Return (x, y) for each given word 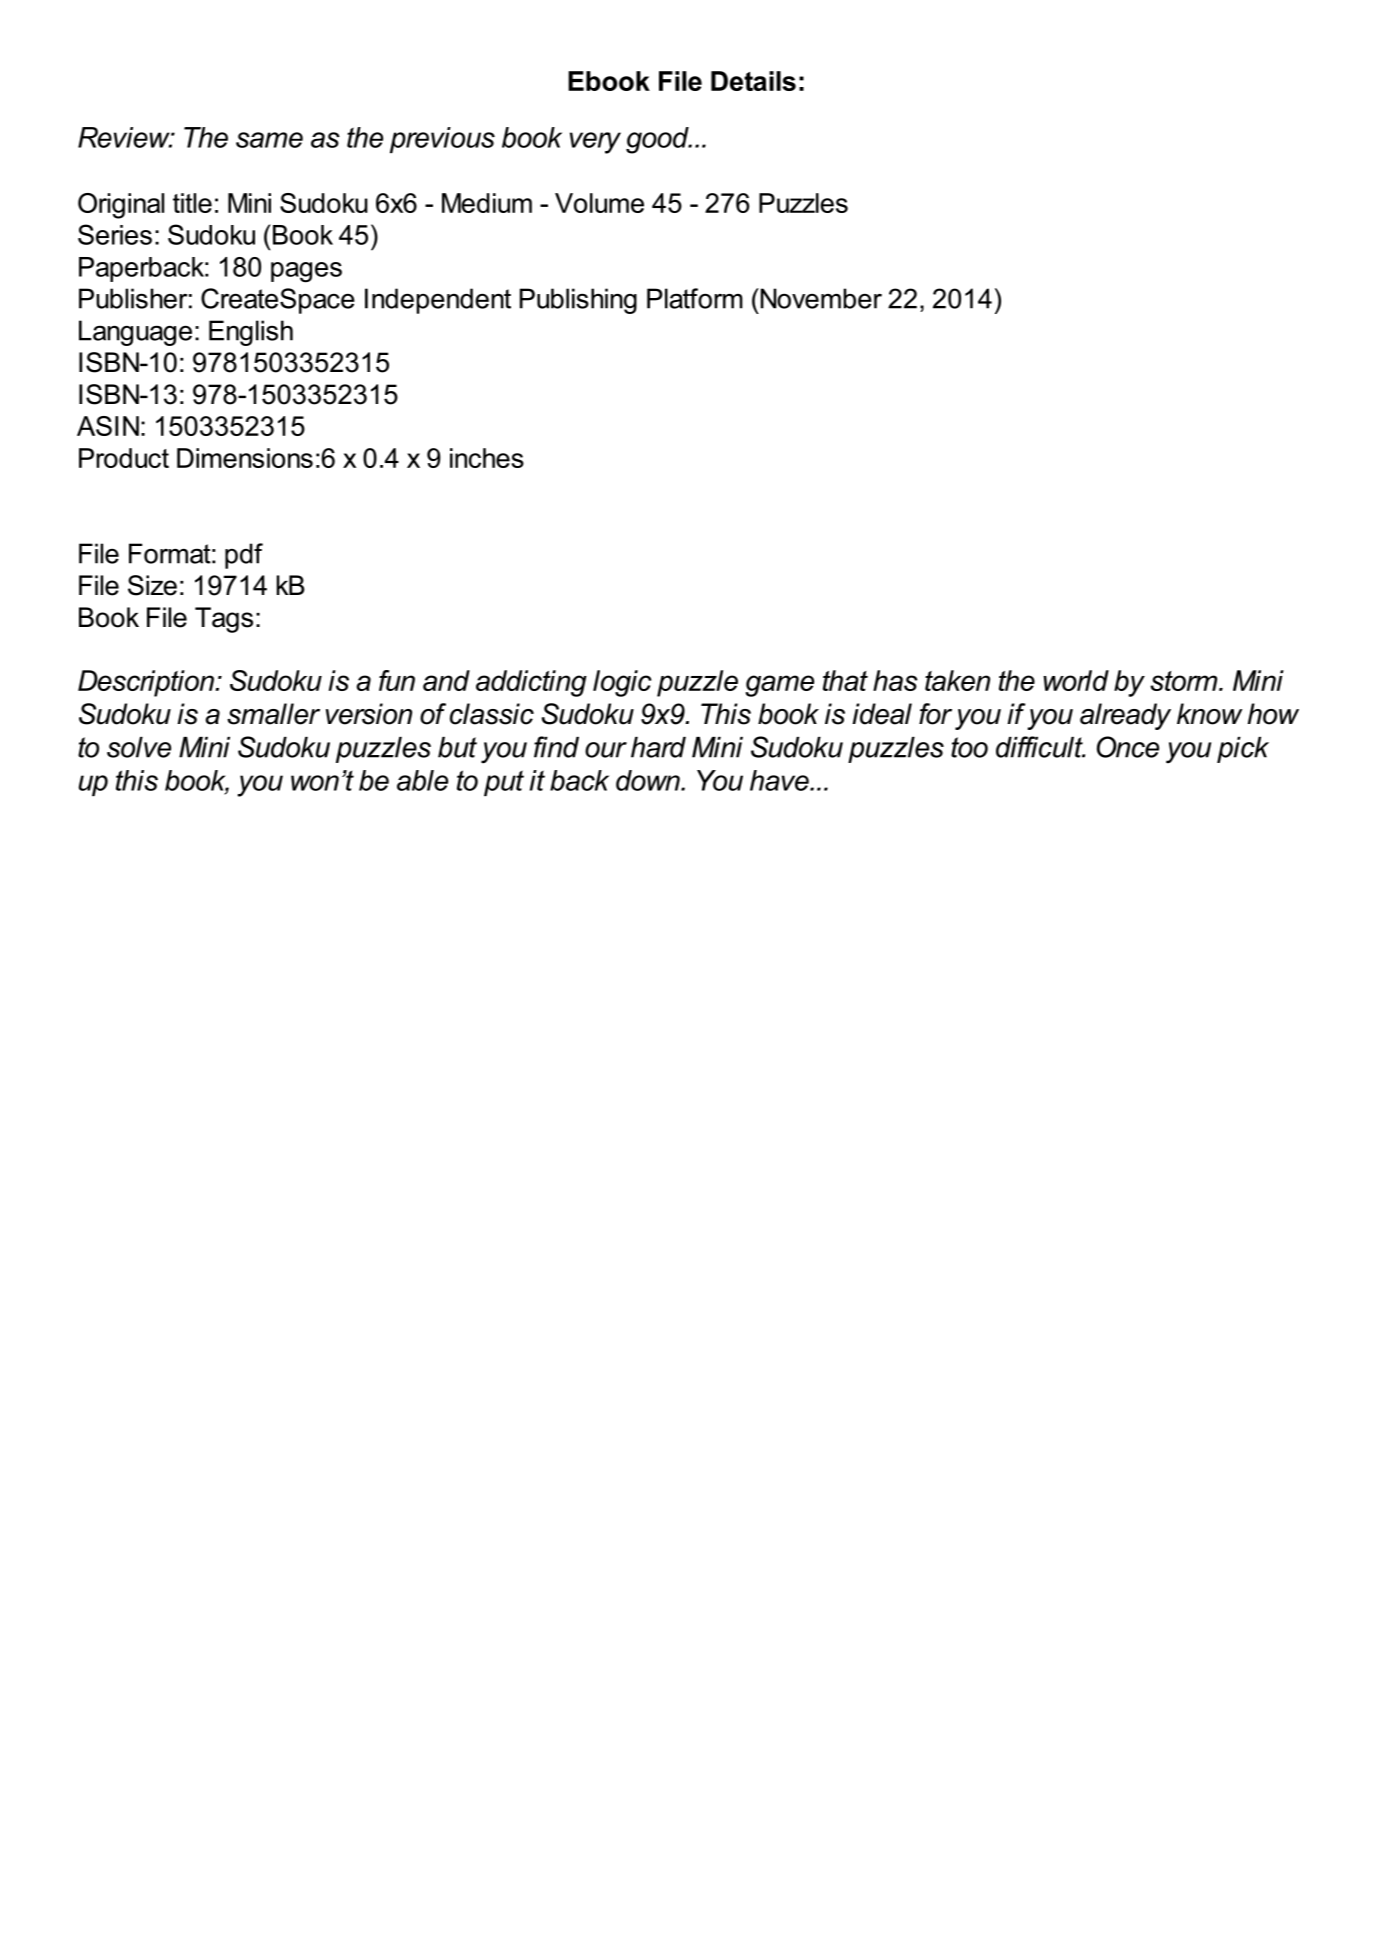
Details (753, 81)
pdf (244, 556)
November (820, 298)
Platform (695, 298)
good (658, 140)
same (269, 140)
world (1076, 680)
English (251, 333)
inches (487, 458)
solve (139, 747)
